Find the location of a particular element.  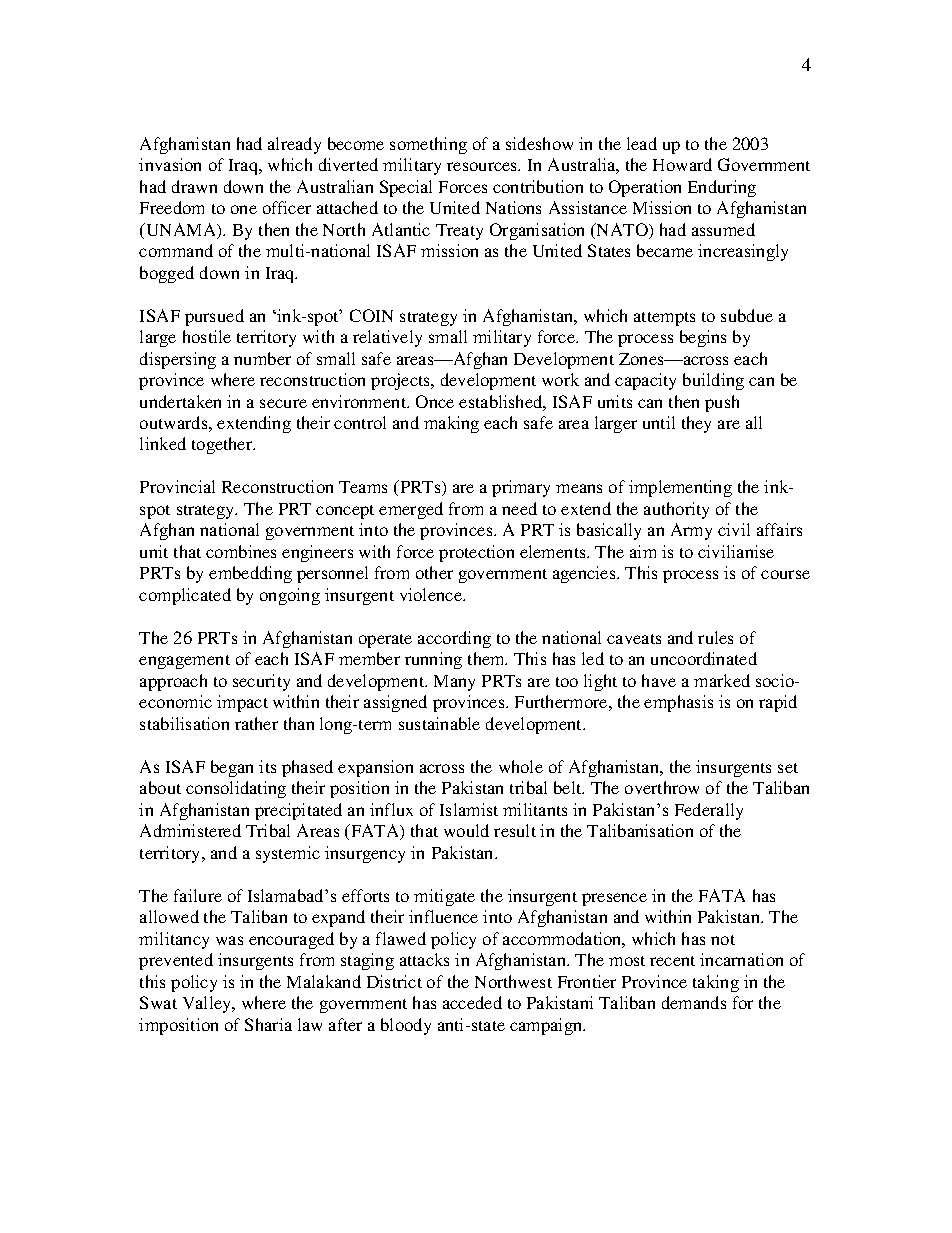

consolidating is located at coordinates (236, 789).
